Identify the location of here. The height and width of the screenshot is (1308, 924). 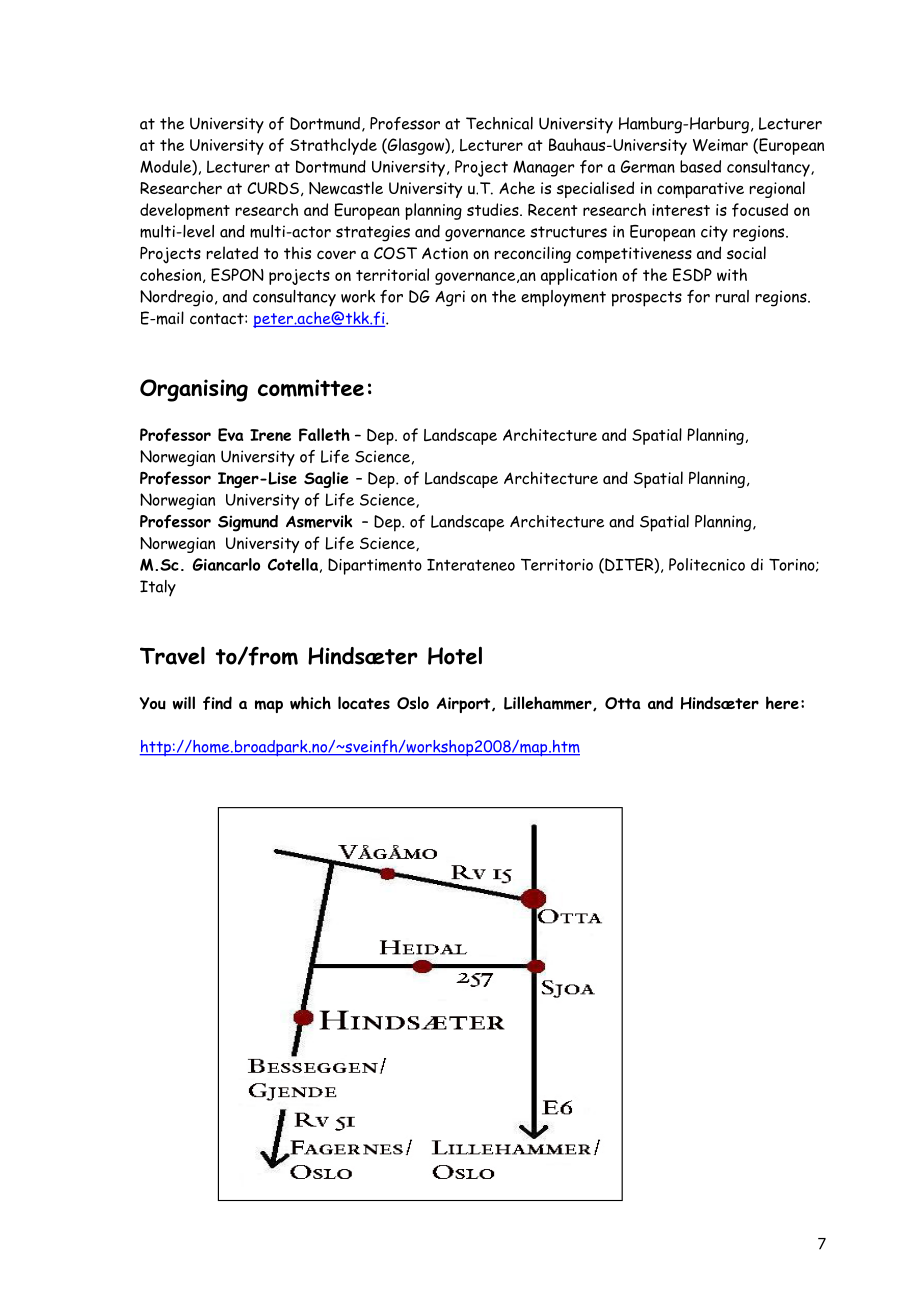
(782, 703).
